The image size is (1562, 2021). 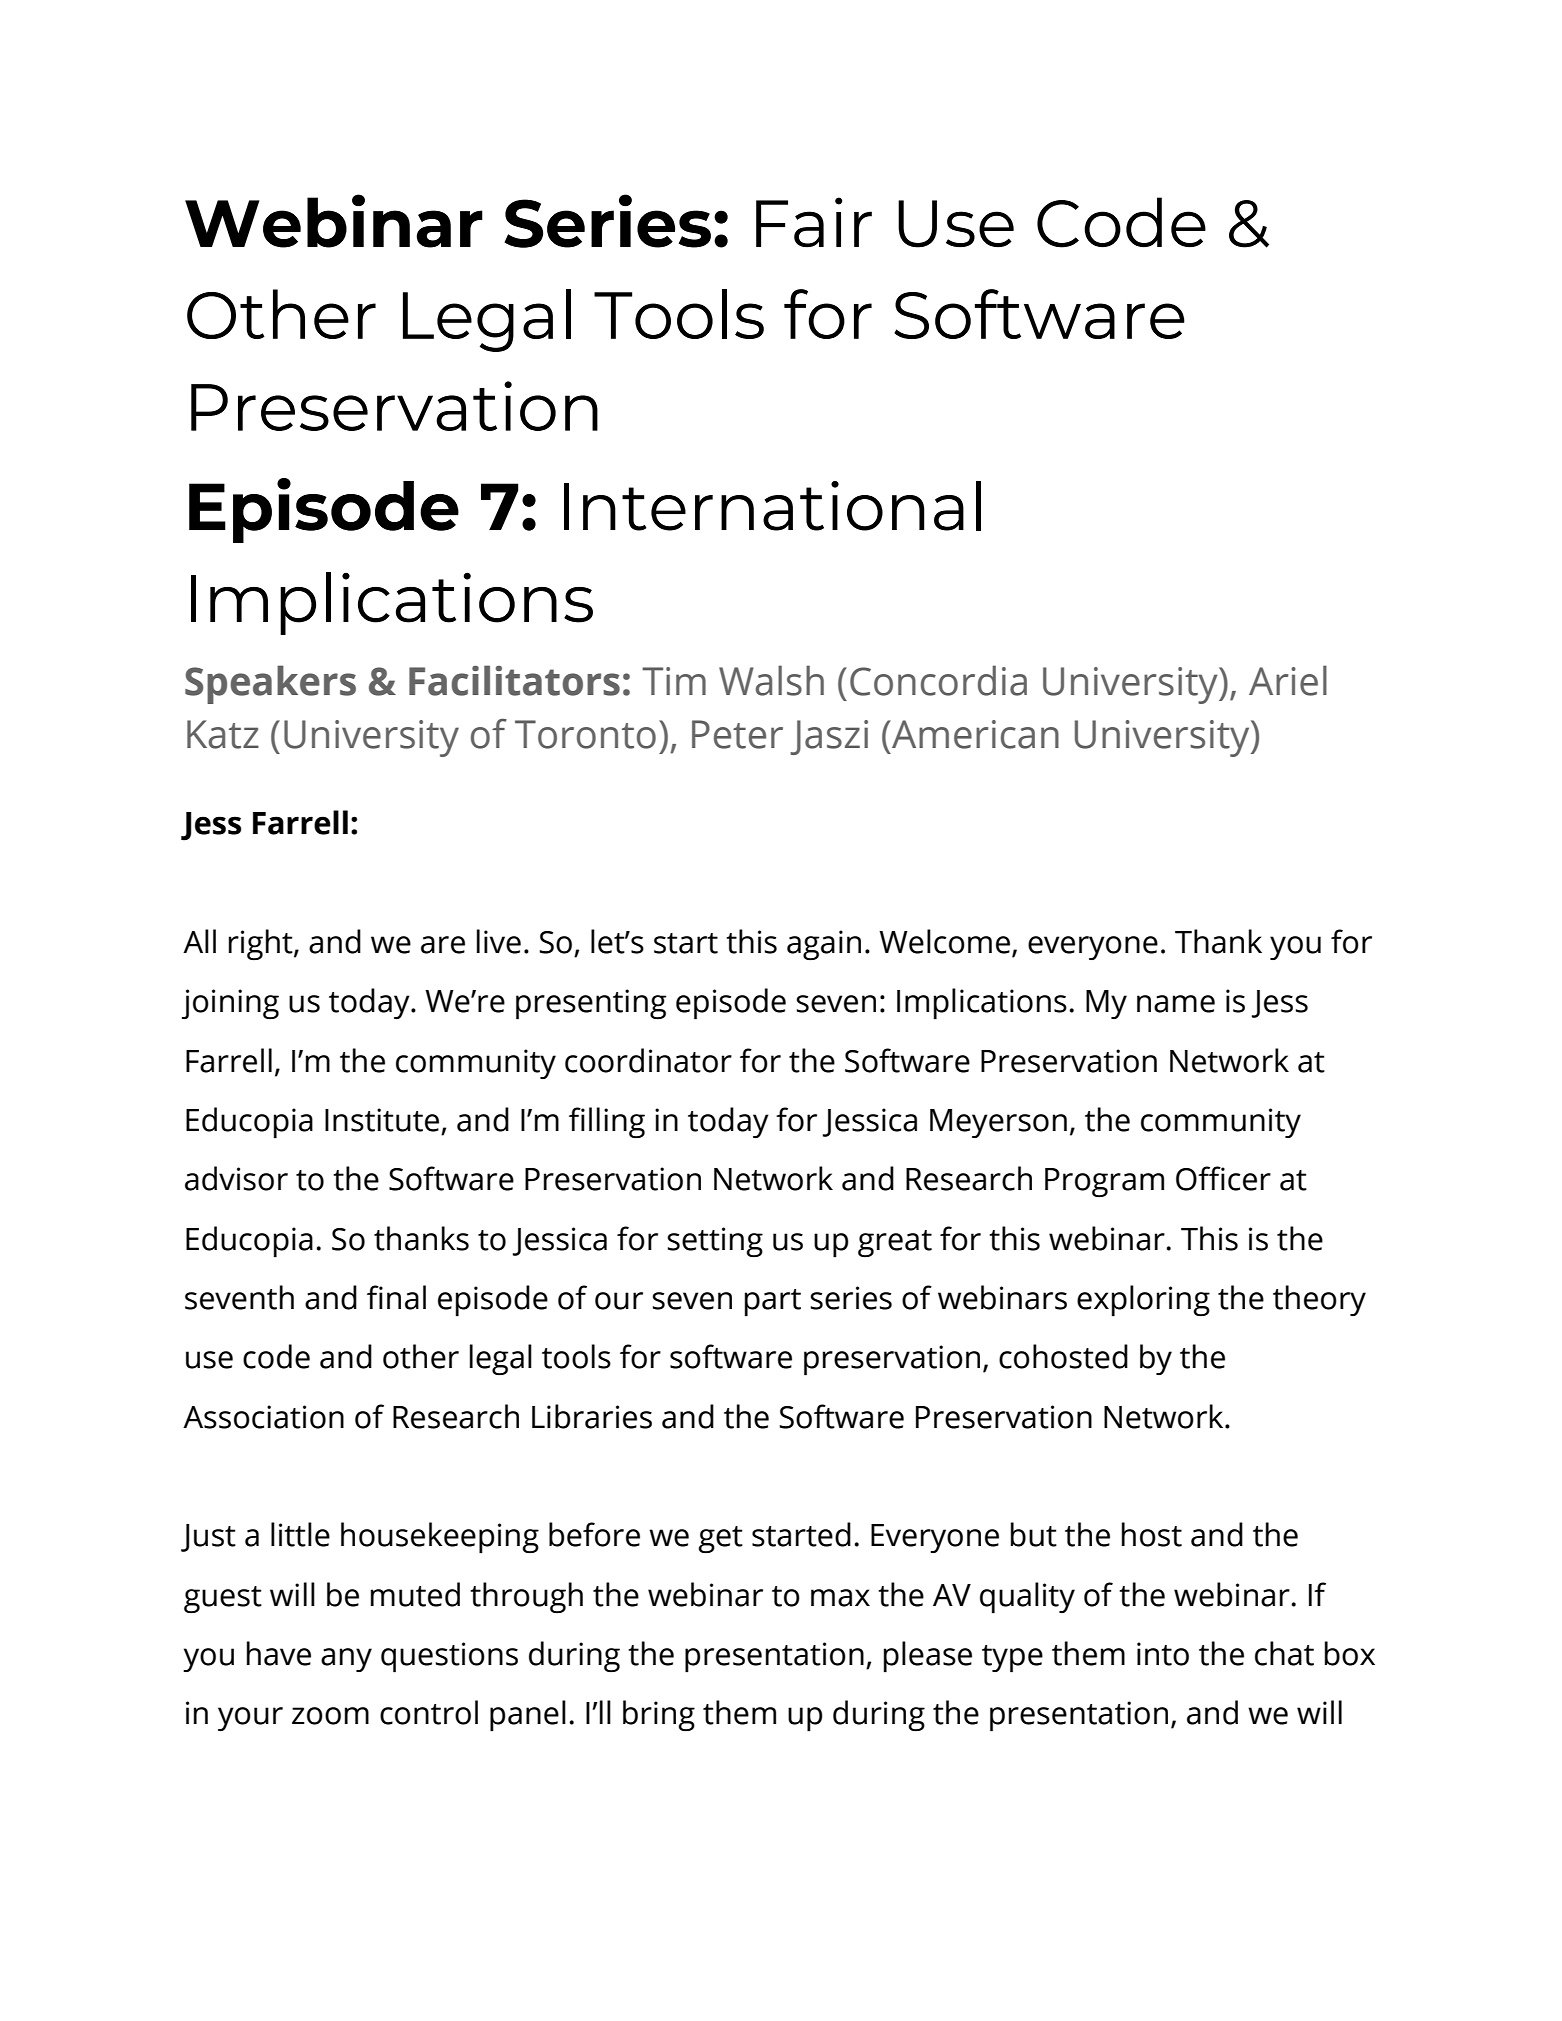 I want to click on International, so click(x=772, y=506).
